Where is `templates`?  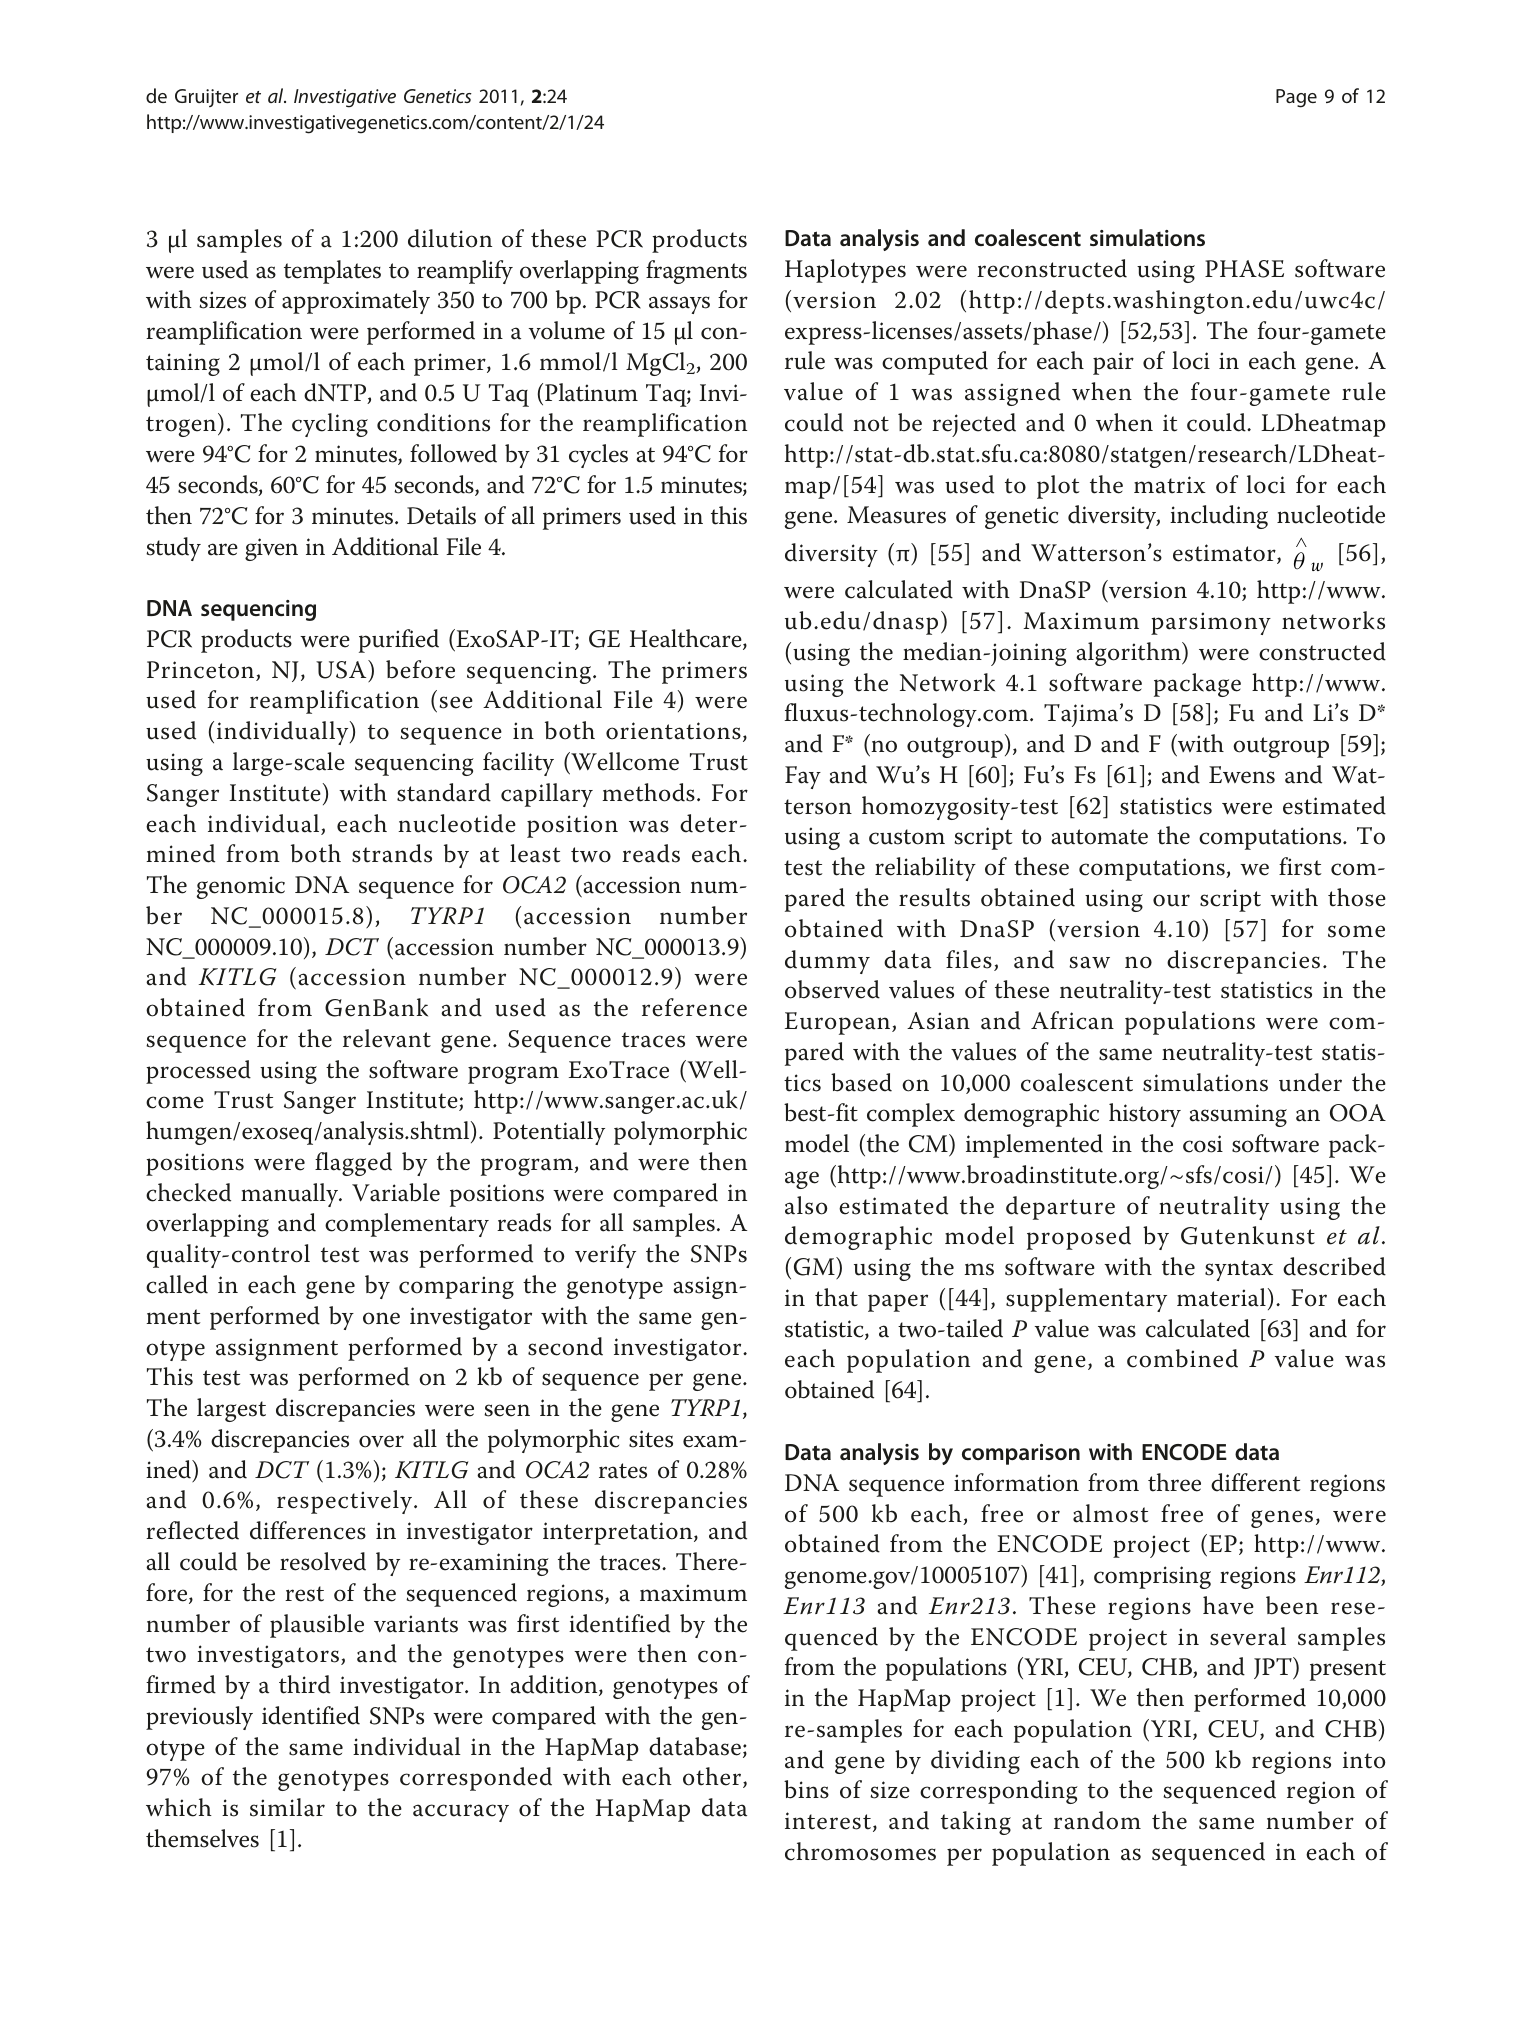
templates is located at coordinates (332, 272).
